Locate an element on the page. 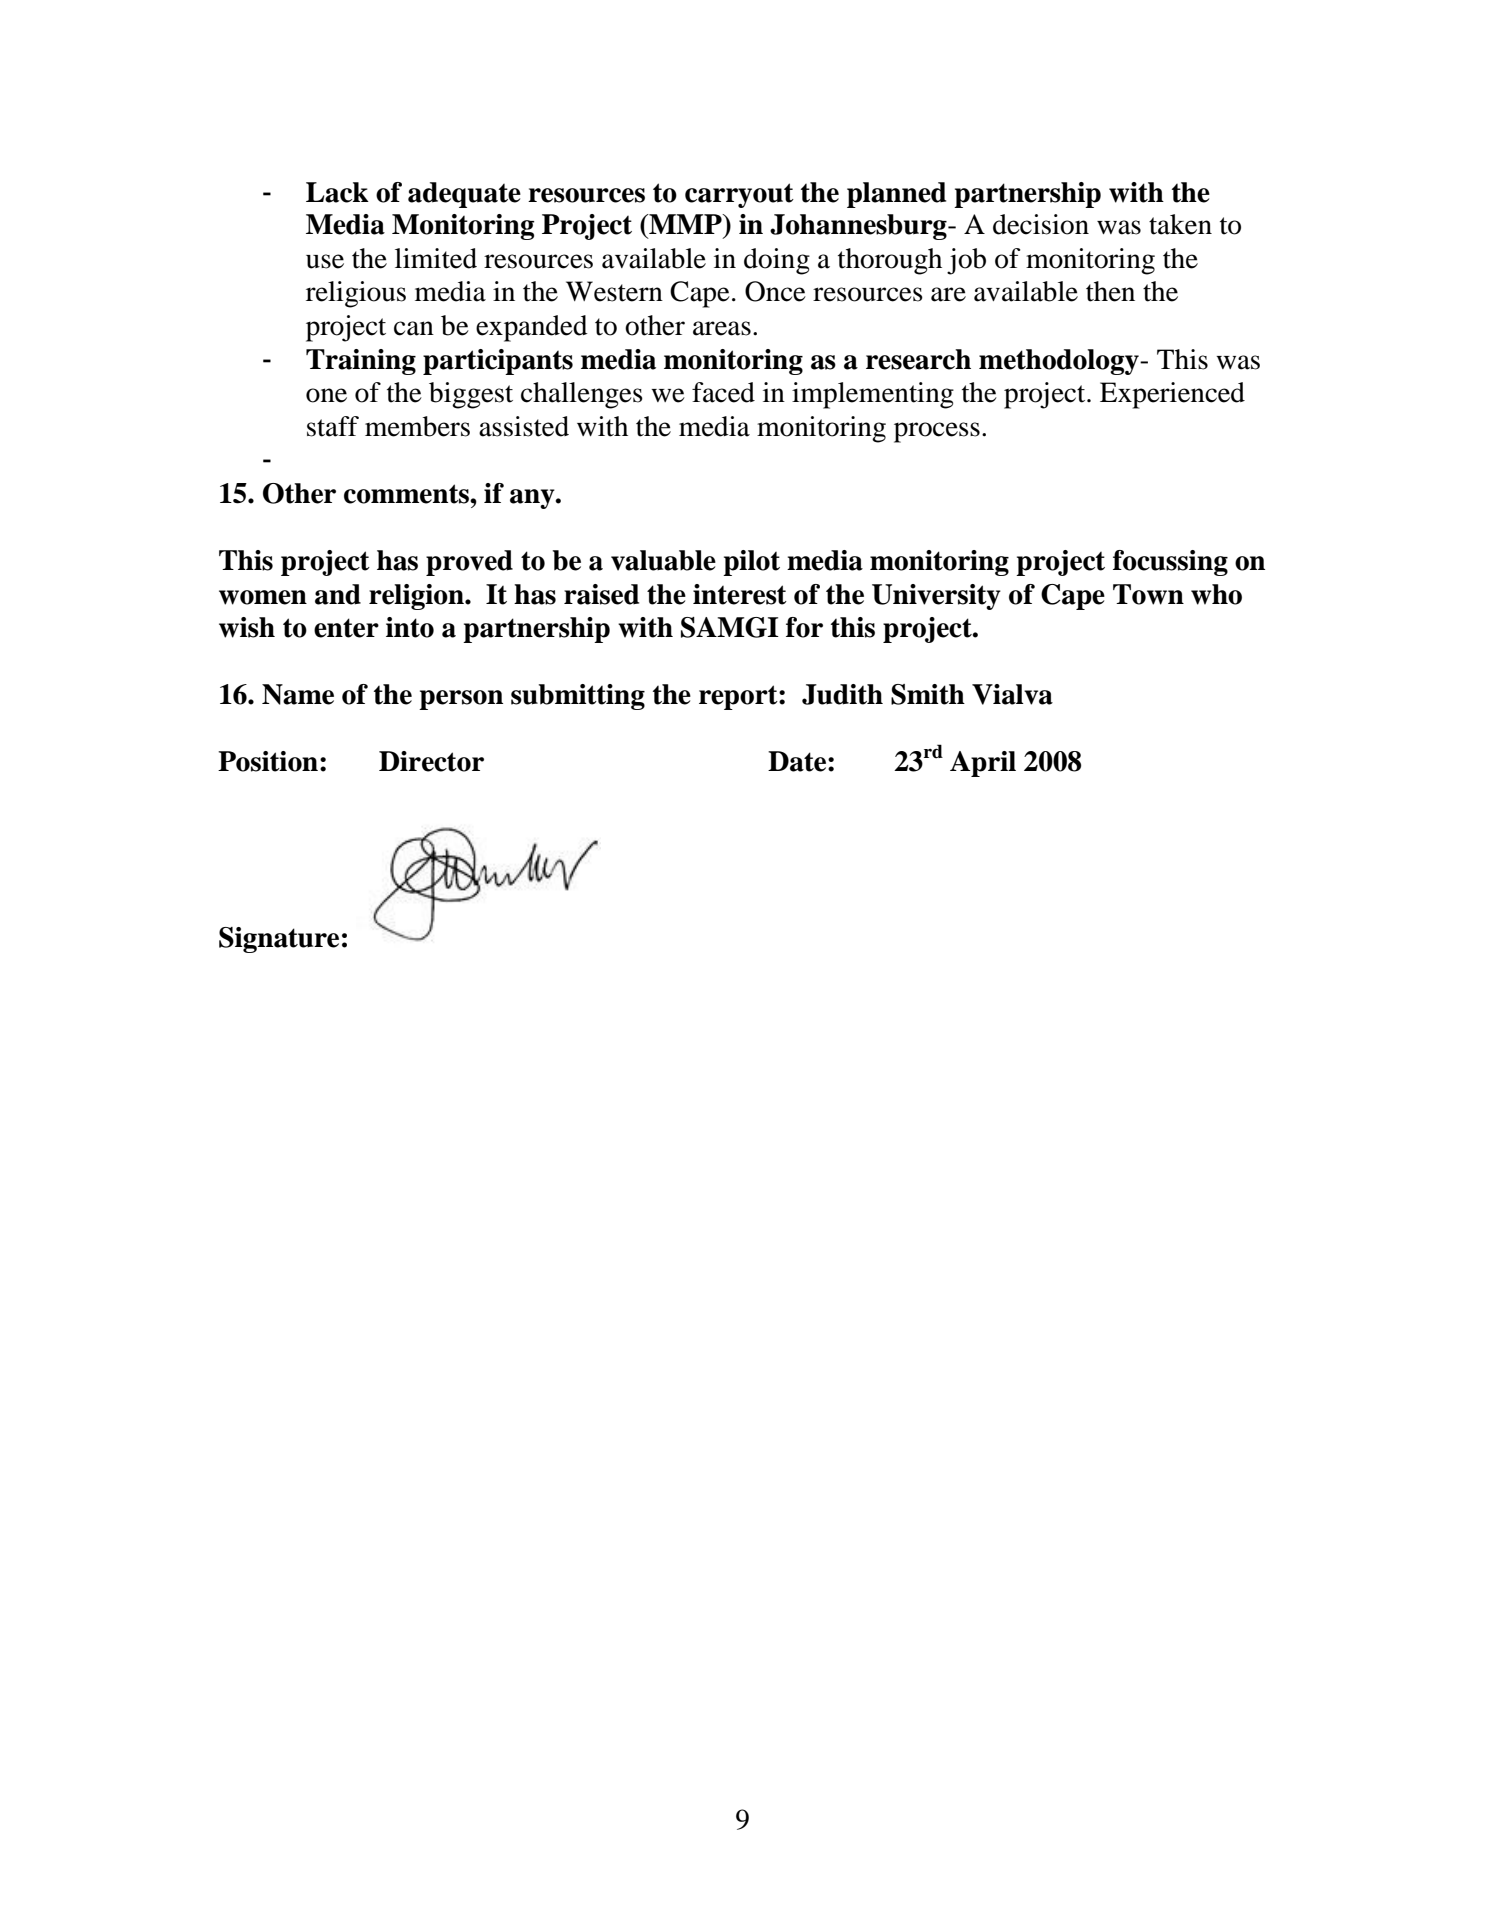  carryout is located at coordinates (739, 195).
